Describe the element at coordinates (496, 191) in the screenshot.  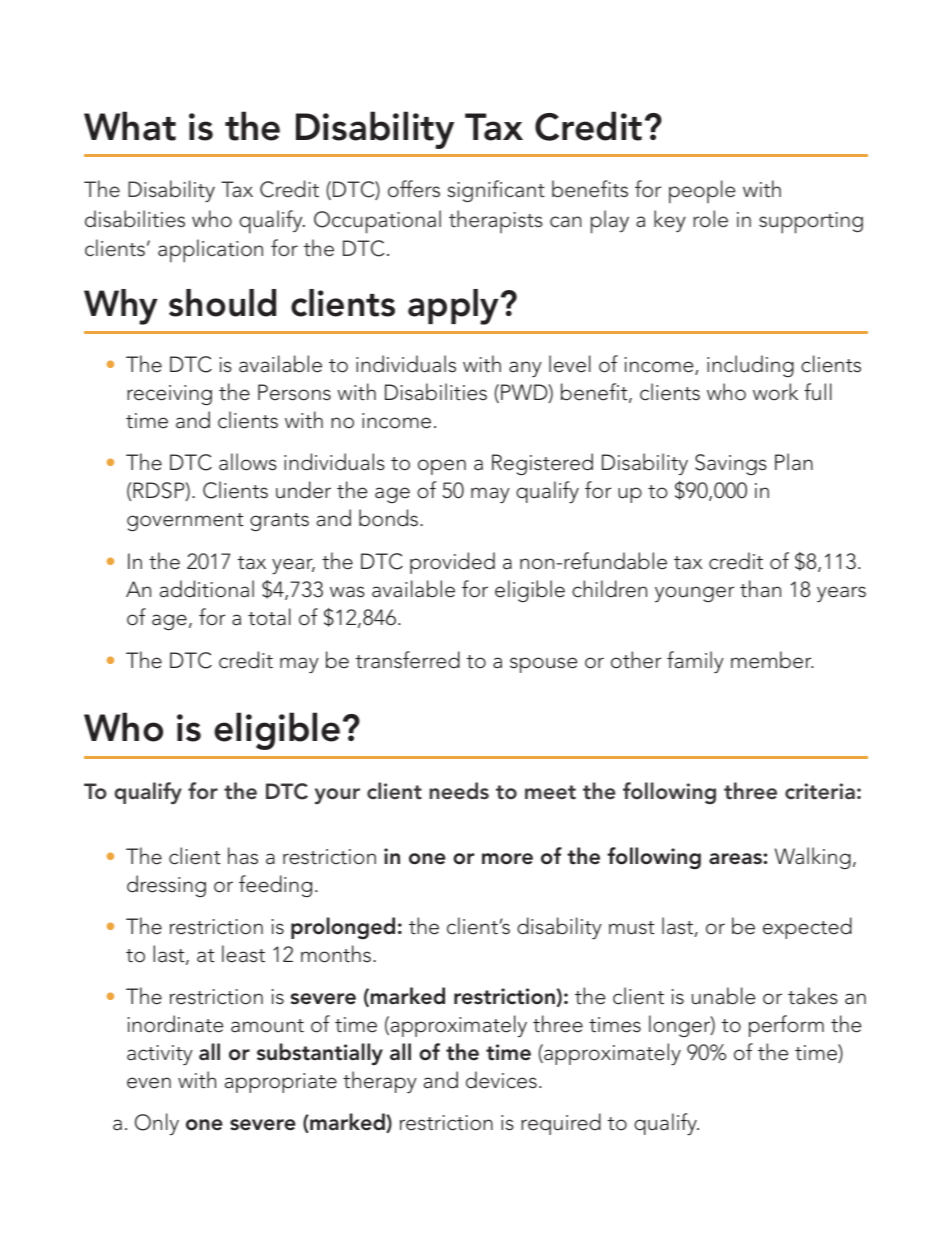
I see `significant` at that location.
